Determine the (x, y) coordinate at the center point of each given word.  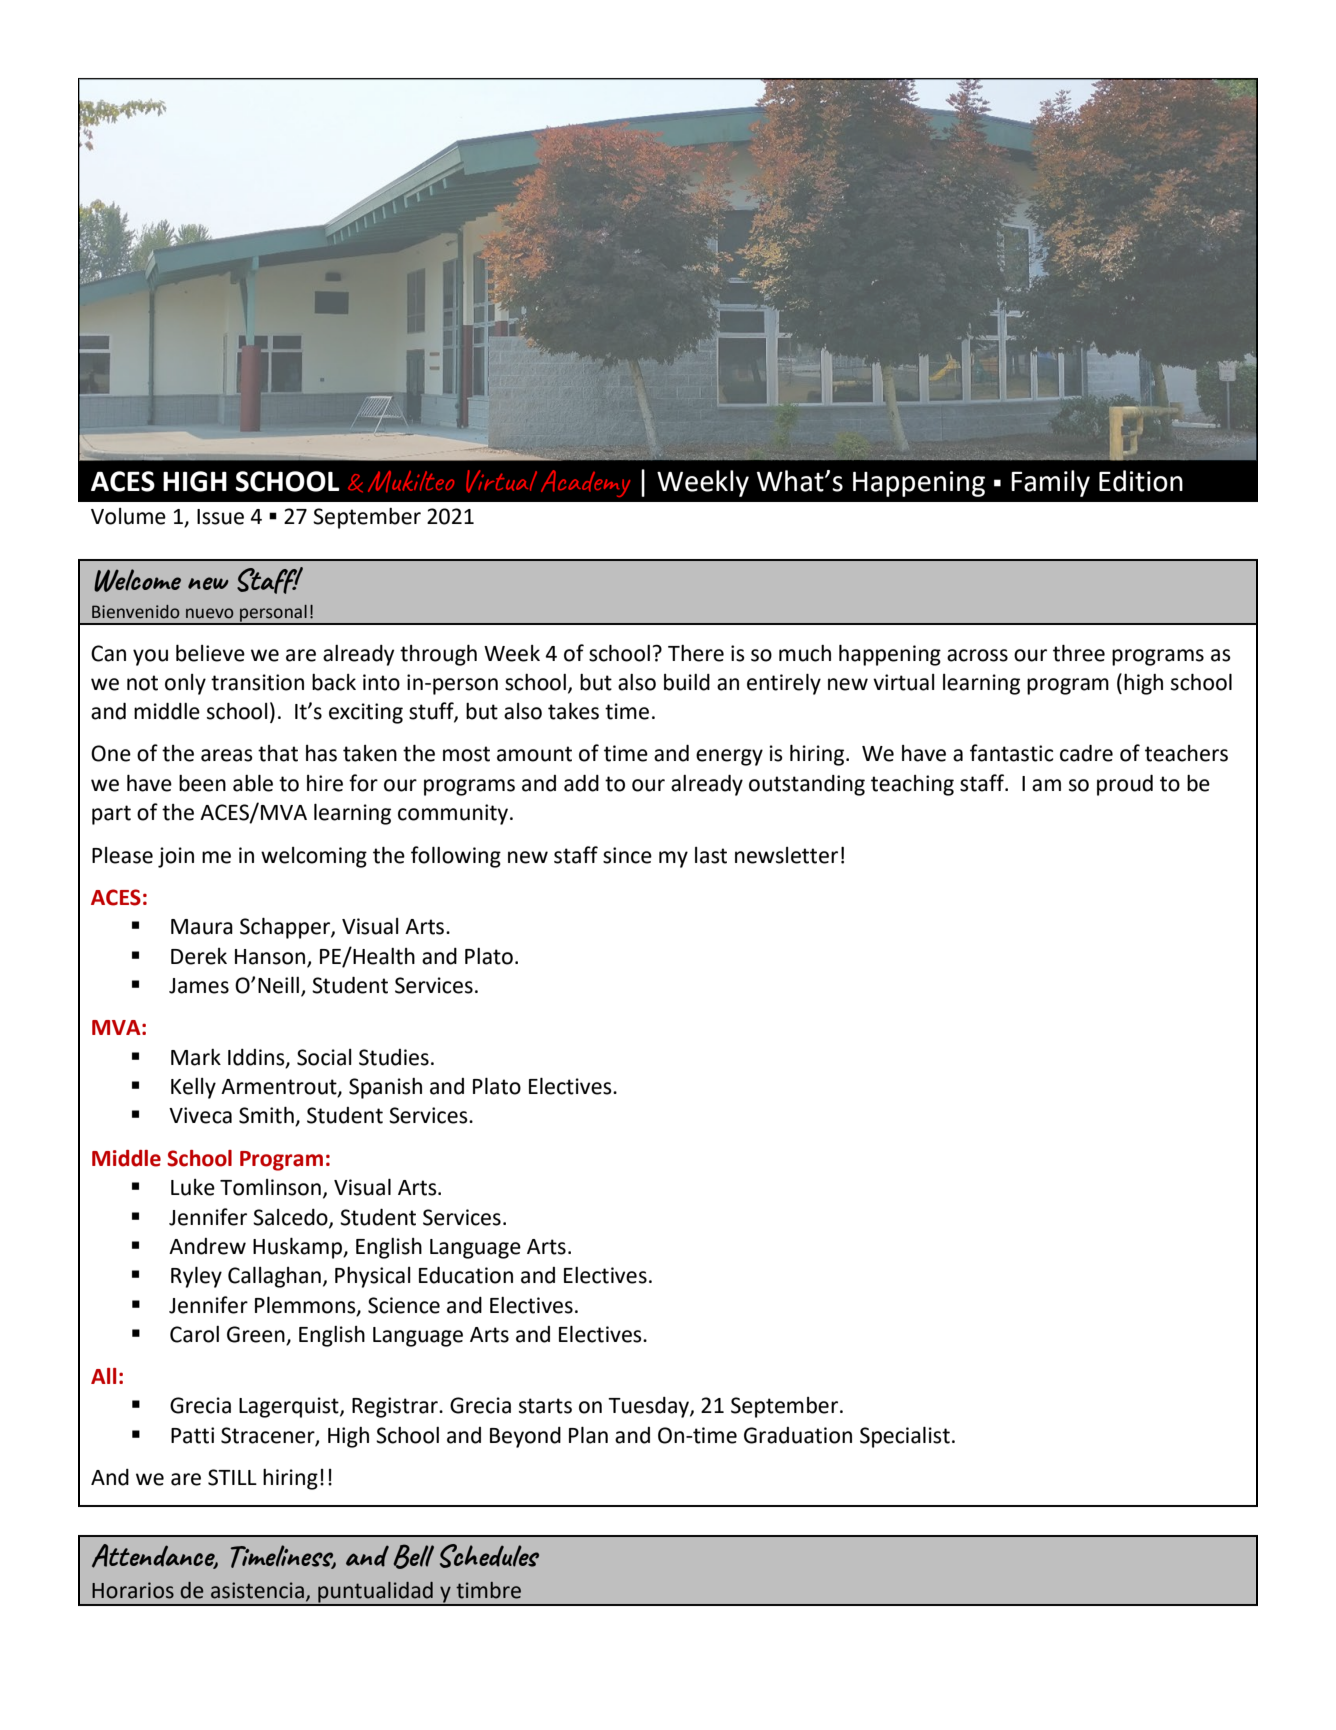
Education (466, 1275)
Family (1050, 483)
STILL (232, 1477)
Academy (585, 483)
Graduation (798, 1435)
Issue (220, 517)
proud (1125, 785)
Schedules (489, 1556)
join (176, 857)
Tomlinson (270, 1187)
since (627, 855)
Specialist (905, 1437)
